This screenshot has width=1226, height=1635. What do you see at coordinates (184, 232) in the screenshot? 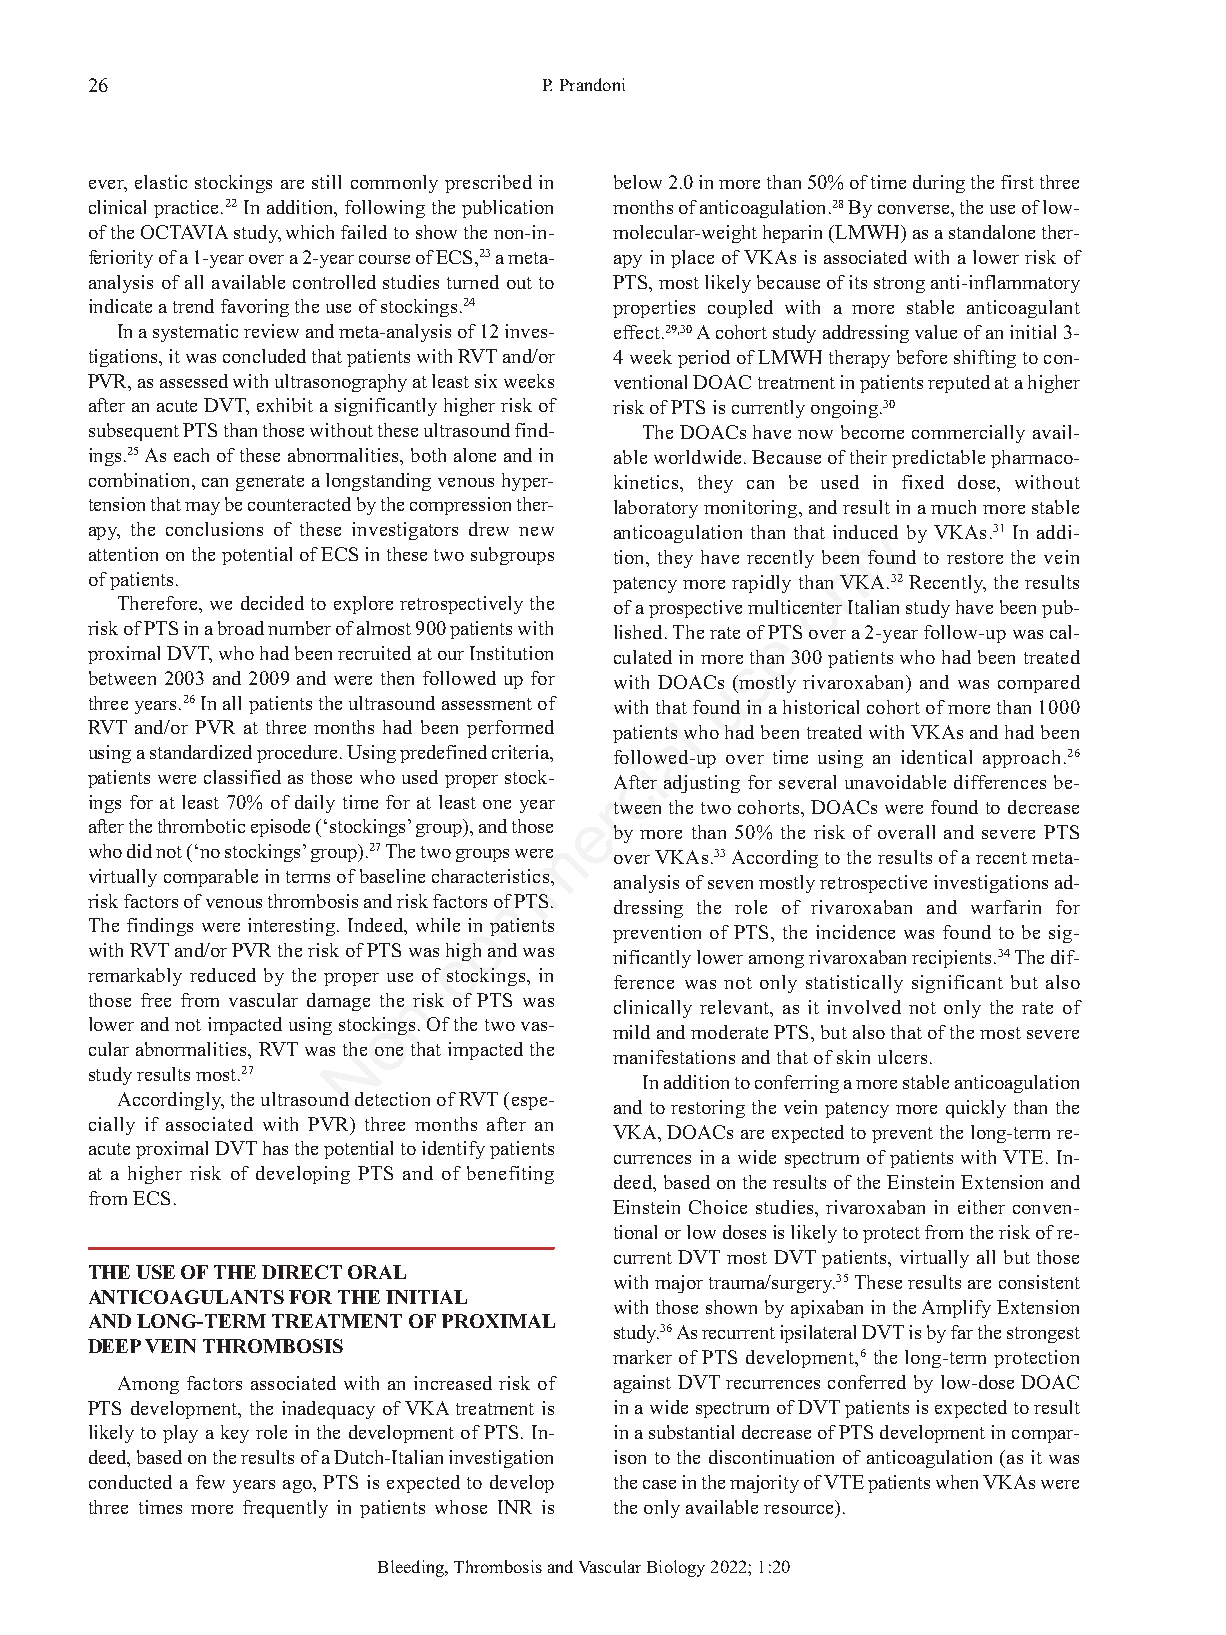
I see `OCTAVIA` at bounding box center [184, 232].
